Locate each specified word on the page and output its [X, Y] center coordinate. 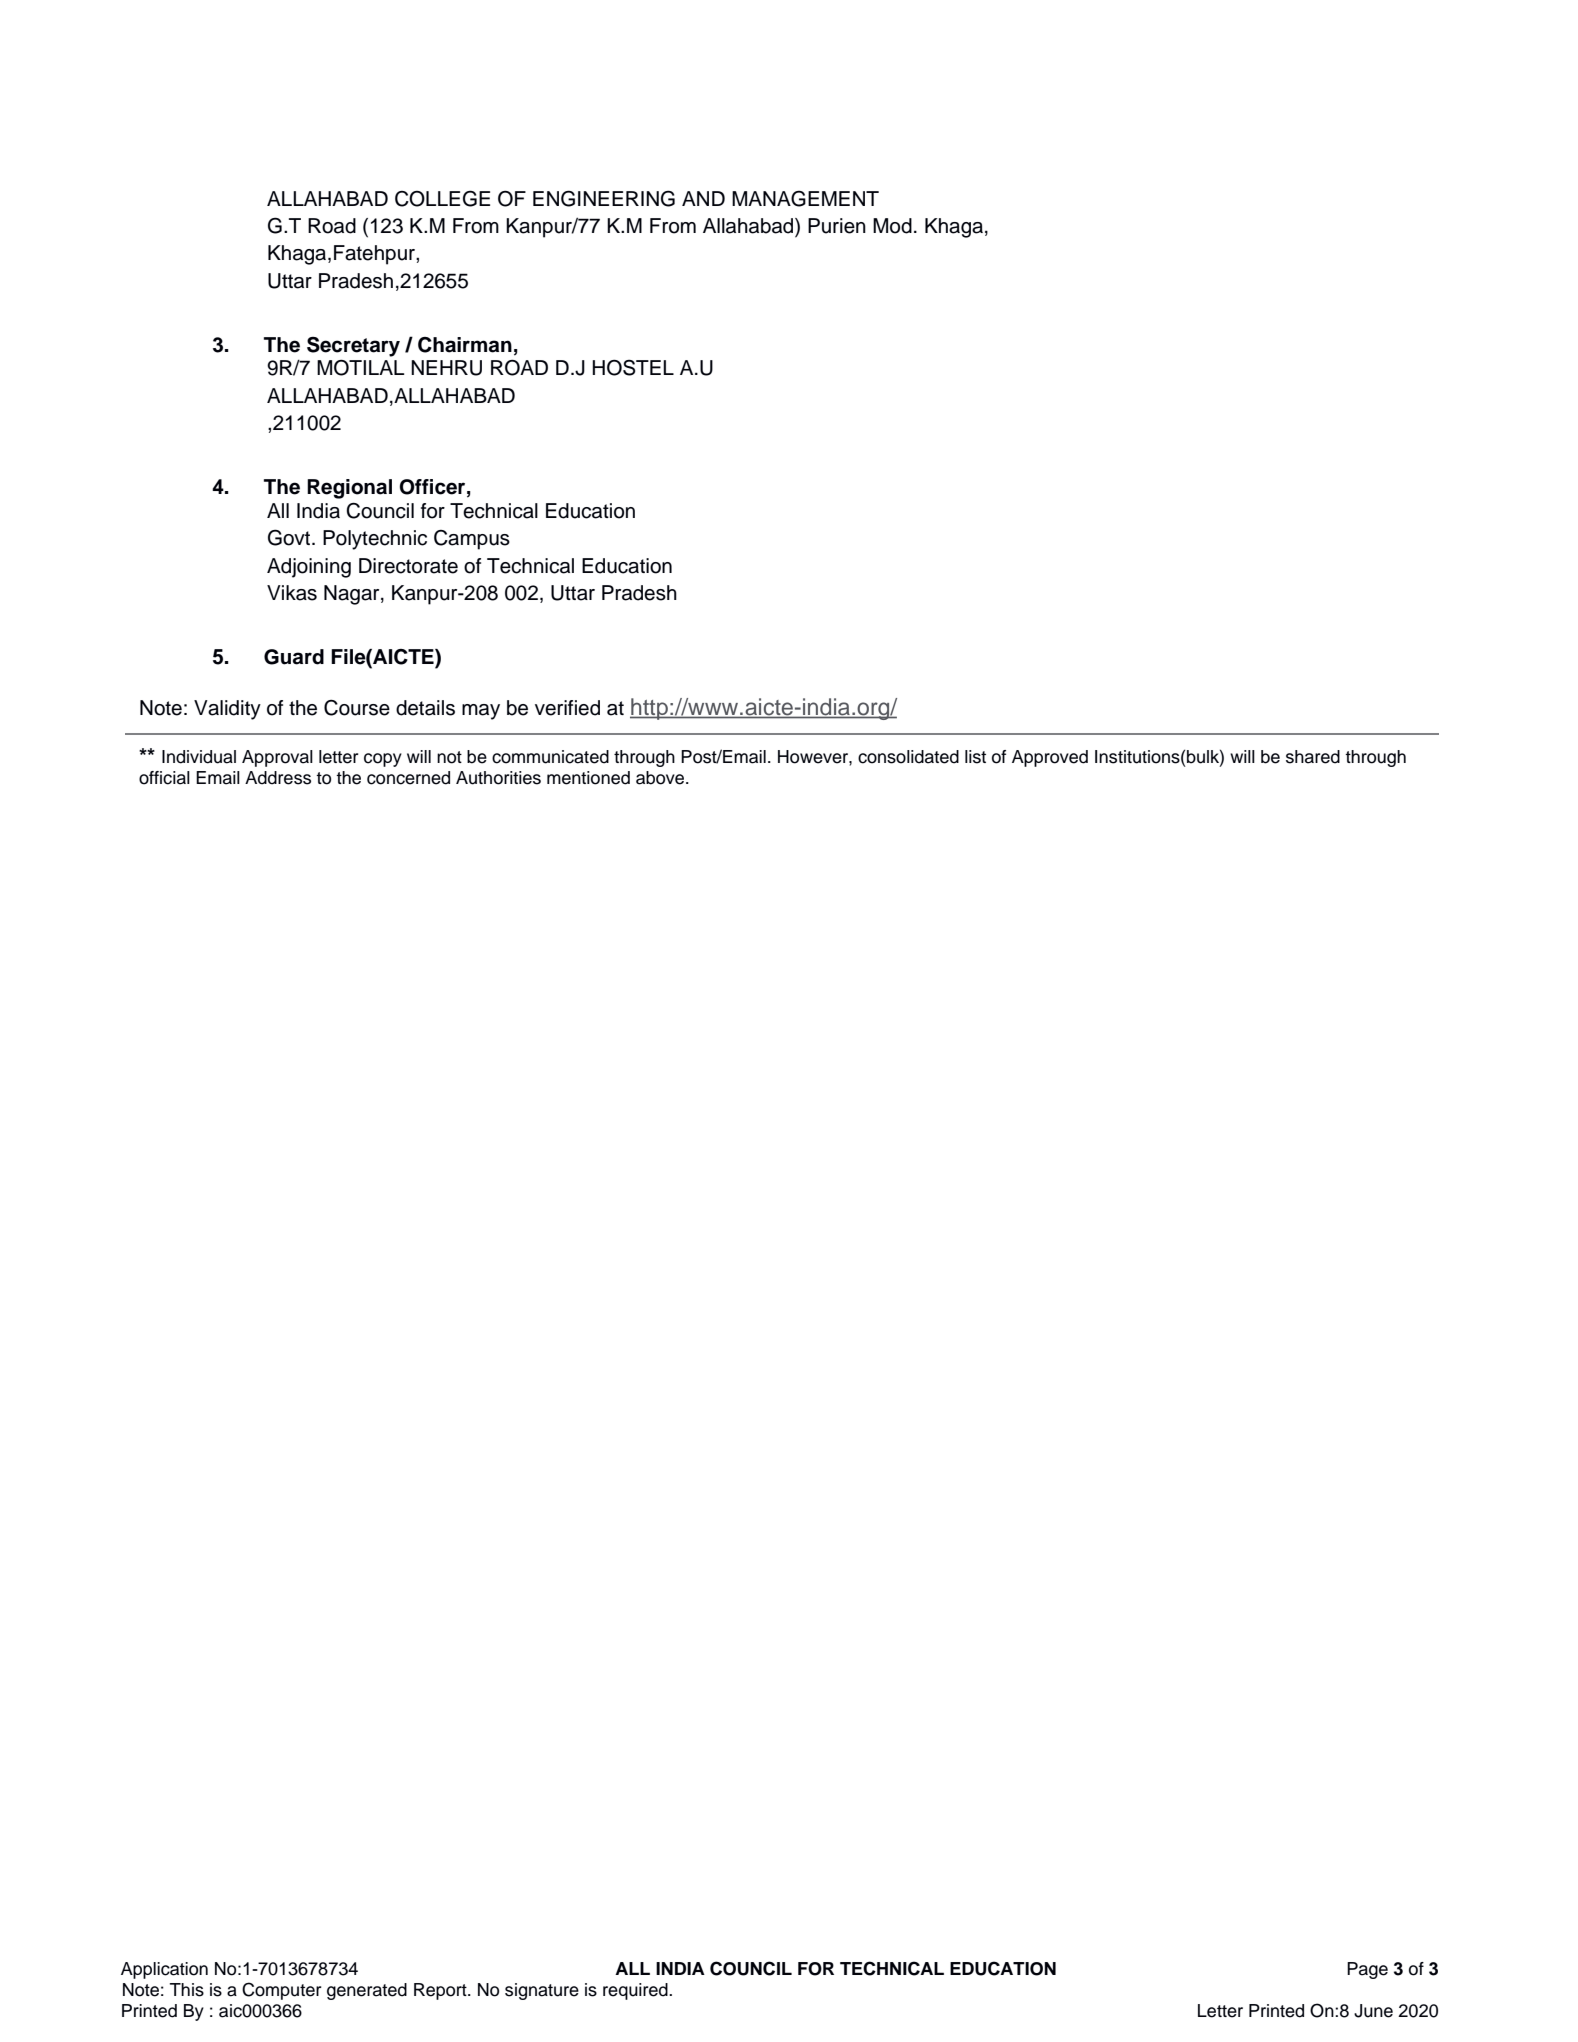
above [661, 778]
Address [278, 778]
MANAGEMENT [805, 198]
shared [1313, 757]
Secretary [353, 347]
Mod [892, 226]
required [636, 1991]
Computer [282, 1991]
